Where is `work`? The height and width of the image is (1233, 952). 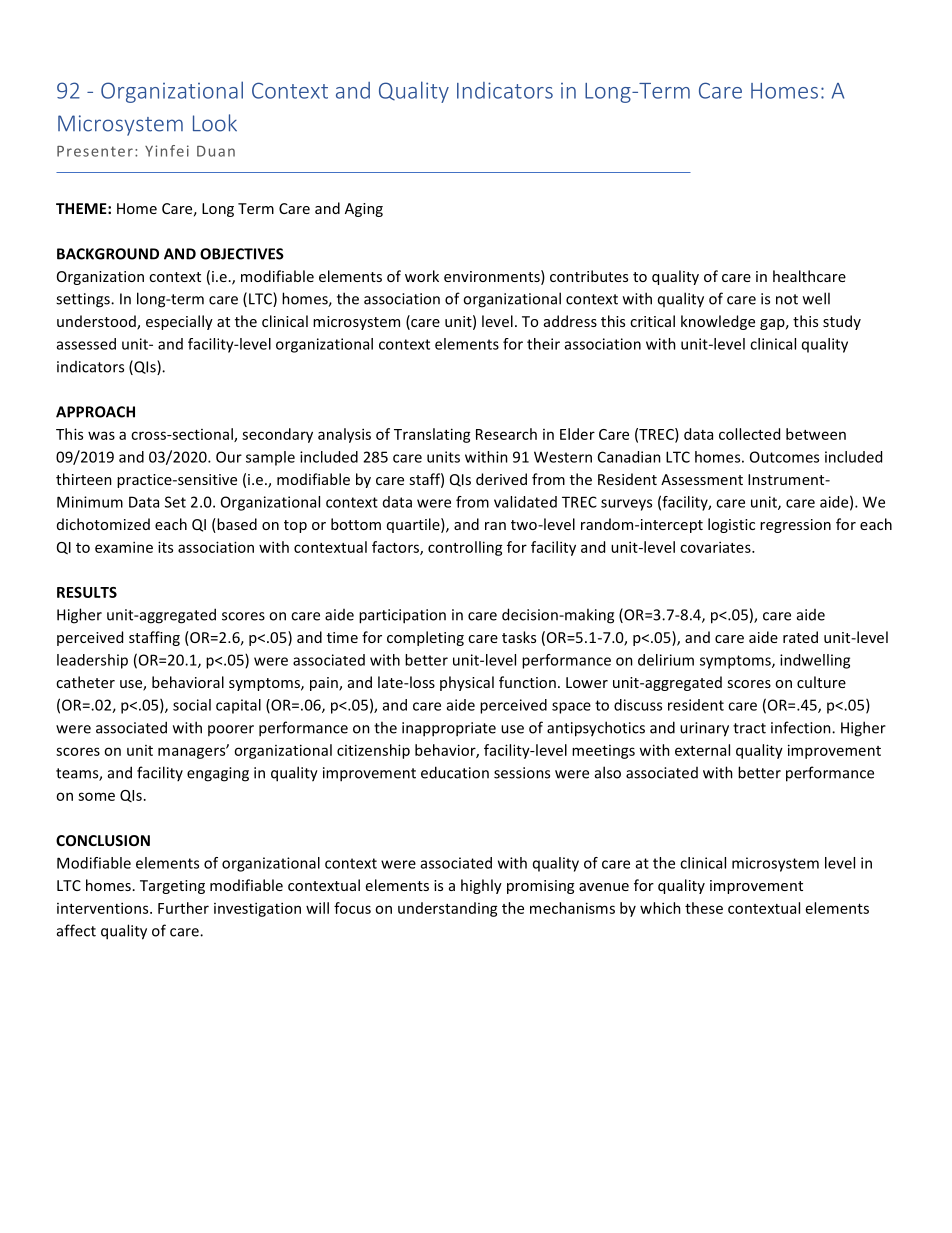
work is located at coordinates (422, 276).
